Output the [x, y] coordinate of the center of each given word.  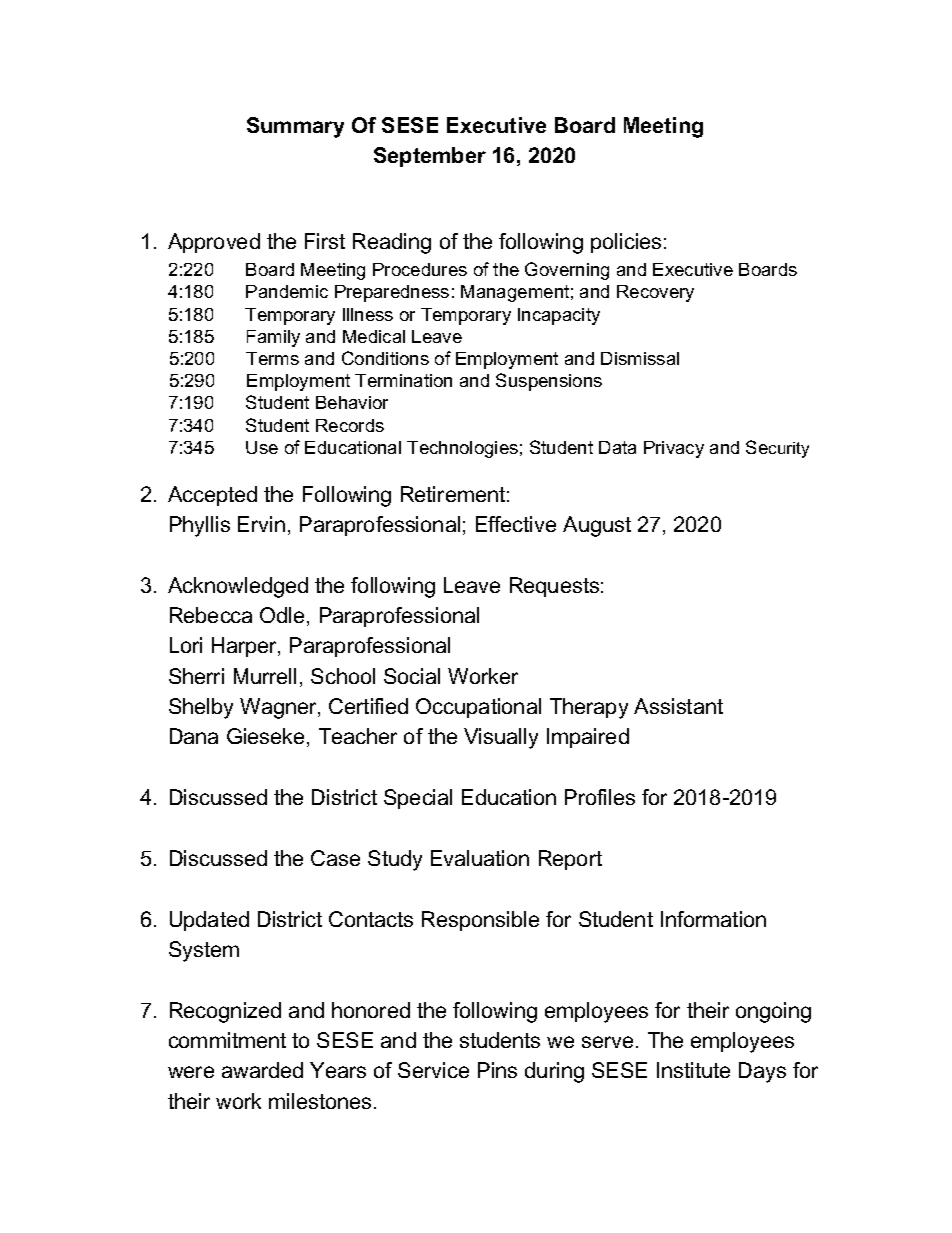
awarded [262, 1070]
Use [262, 447]
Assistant [678, 706]
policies [626, 243]
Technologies [462, 449]
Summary [295, 127]
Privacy [674, 449]
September [430, 157]
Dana [194, 736]
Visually [501, 738]
